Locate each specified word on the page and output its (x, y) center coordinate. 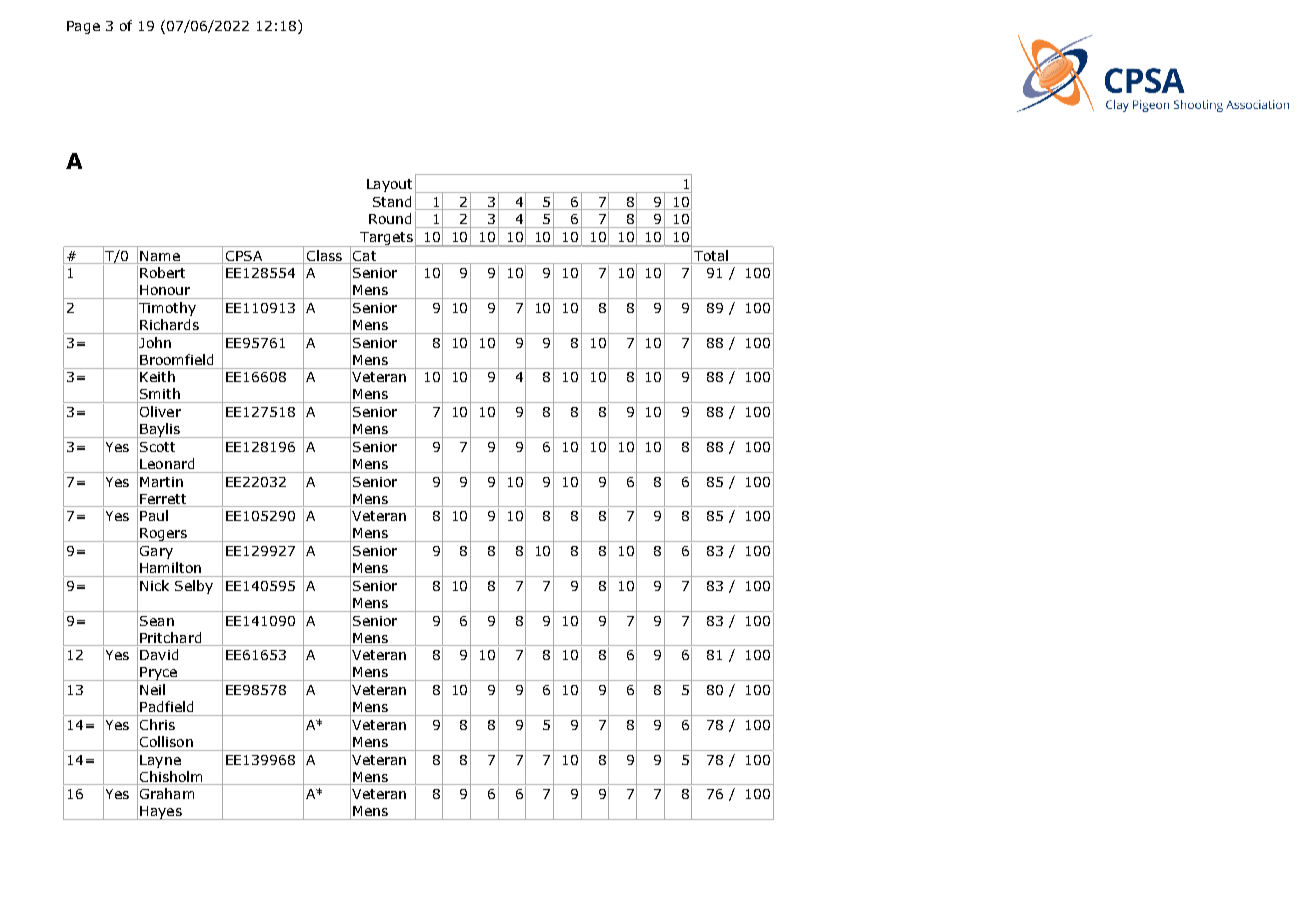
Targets (386, 239)
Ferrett (163, 499)
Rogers (164, 535)
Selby (194, 587)
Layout (389, 185)
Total (711, 255)
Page (83, 27)
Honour (165, 290)
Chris (157, 724)
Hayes (161, 813)
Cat (364, 256)
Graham (167, 793)
